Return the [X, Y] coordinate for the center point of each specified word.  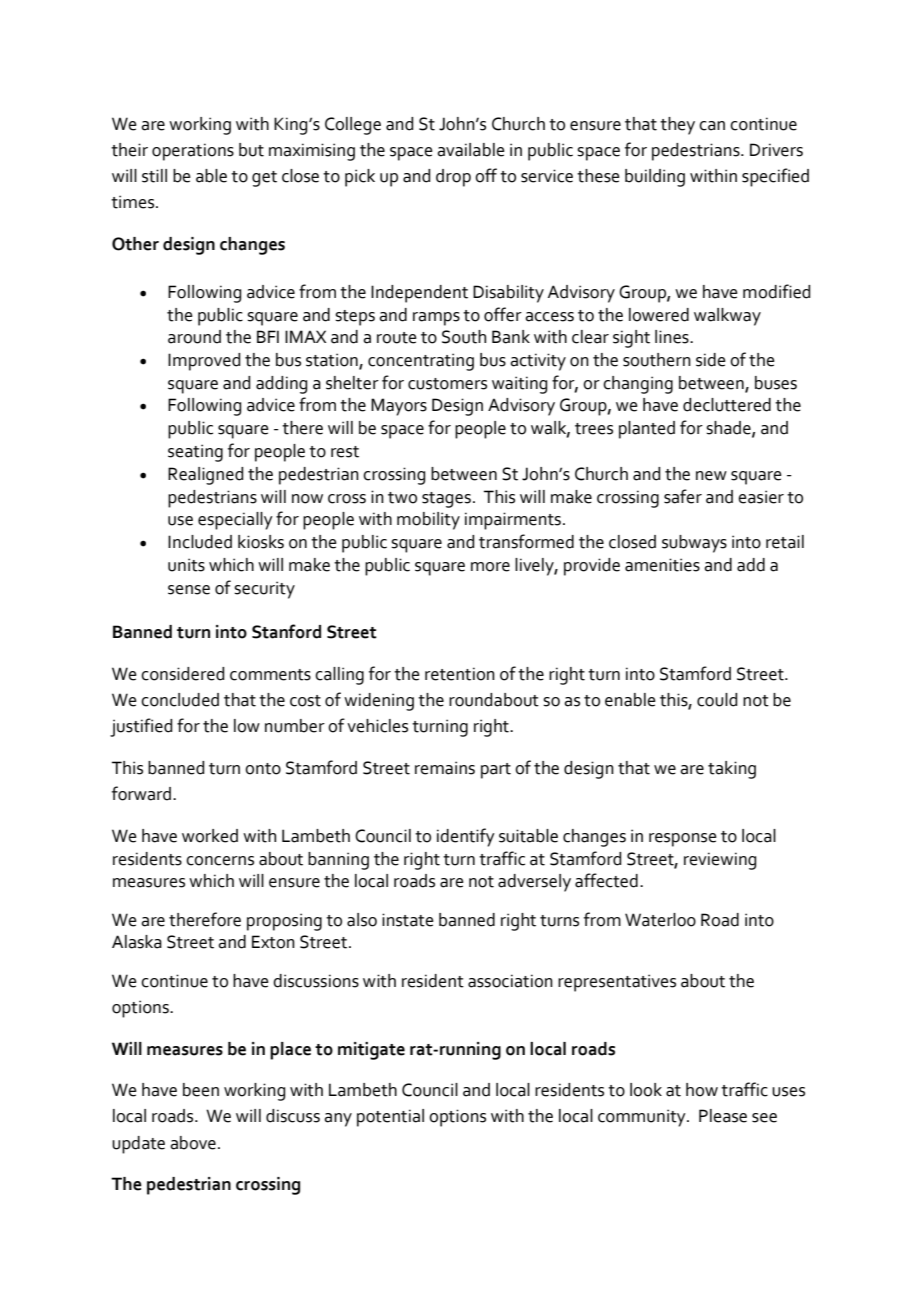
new [711, 476]
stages [446, 500]
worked [210, 836]
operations [193, 152]
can [712, 126]
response [683, 840]
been [201, 1090]
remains [445, 768]
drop [453, 178]
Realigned [205, 476]
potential [390, 1118]
